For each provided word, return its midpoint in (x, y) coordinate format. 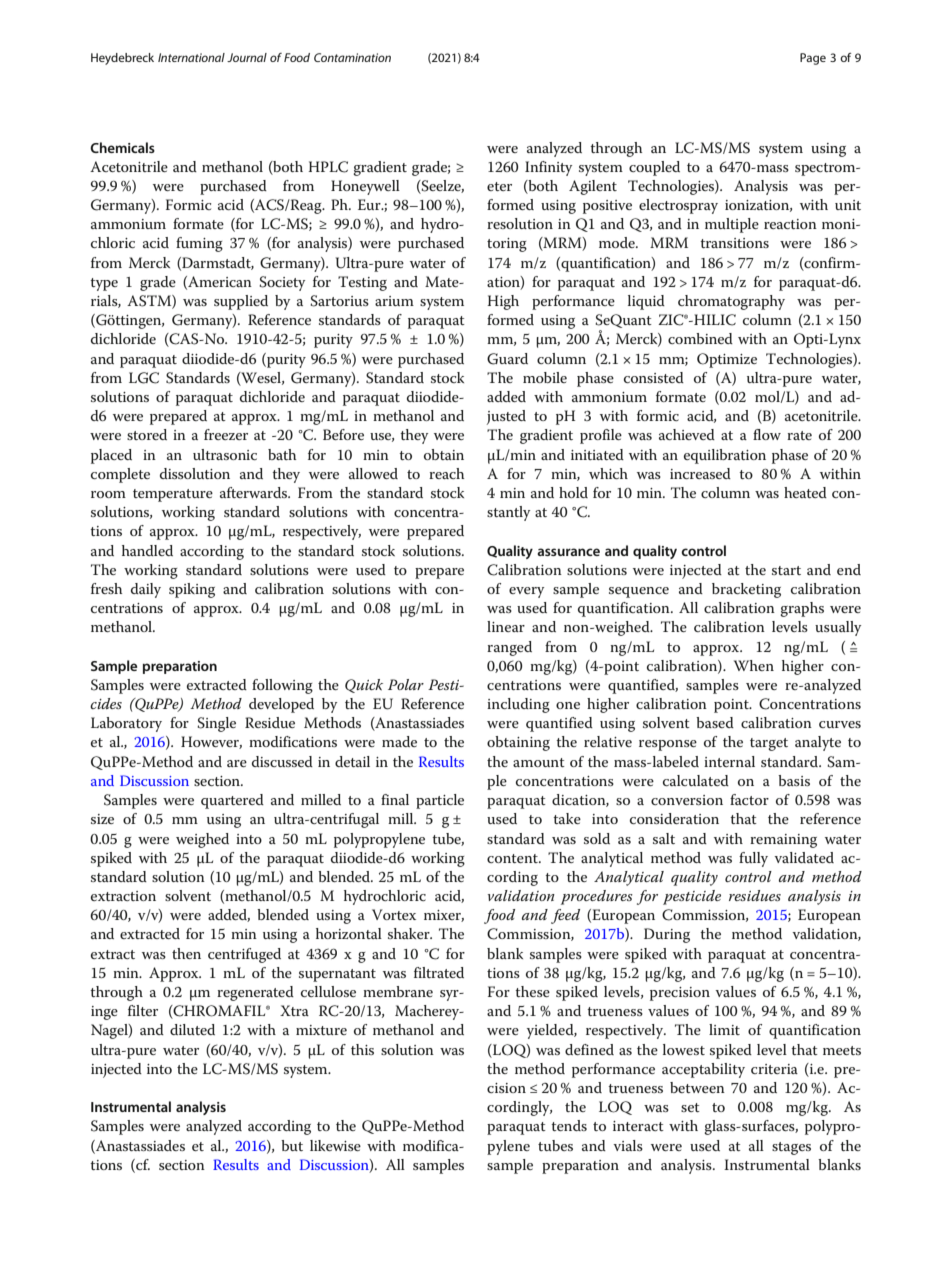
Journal (247, 57)
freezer (226, 434)
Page (813, 59)
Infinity (548, 168)
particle (440, 801)
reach (446, 473)
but (292, 1145)
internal (729, 761)
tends (569, 1125)
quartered (232, 801)
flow (767, 434)
